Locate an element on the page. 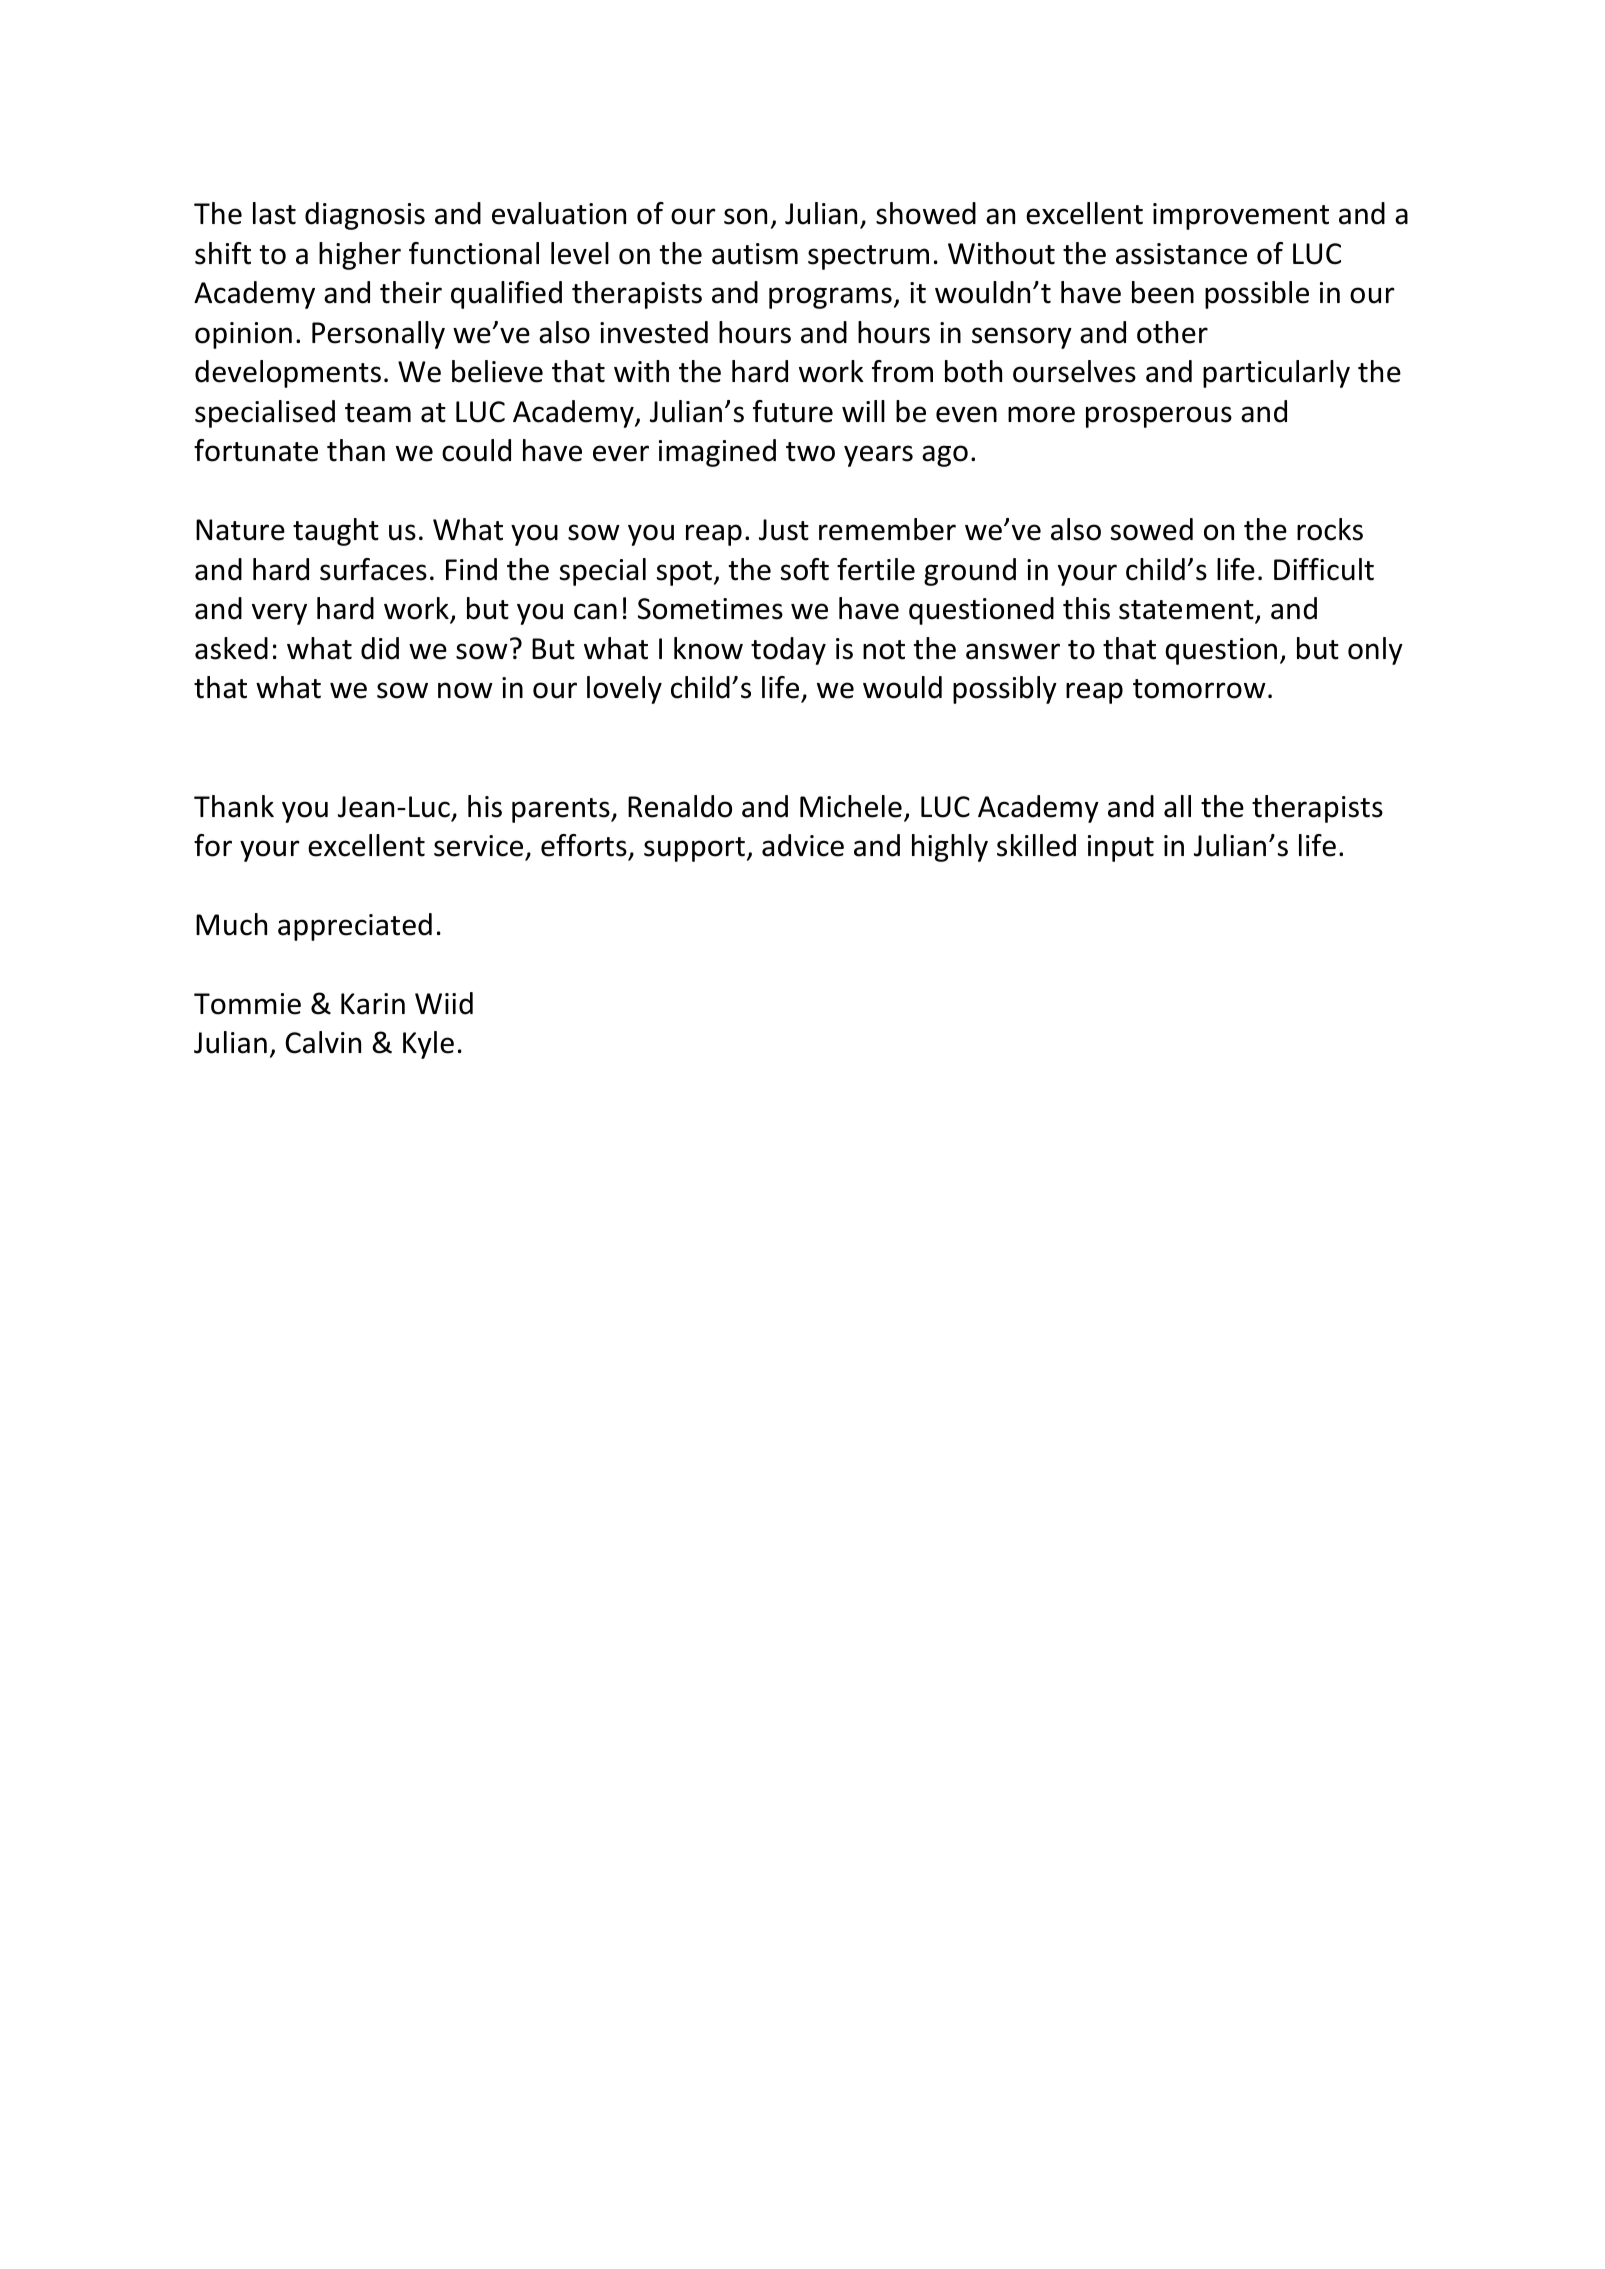 The height and width of the document is (2269, 1605). Michele is located at coordinates (851, 806).
